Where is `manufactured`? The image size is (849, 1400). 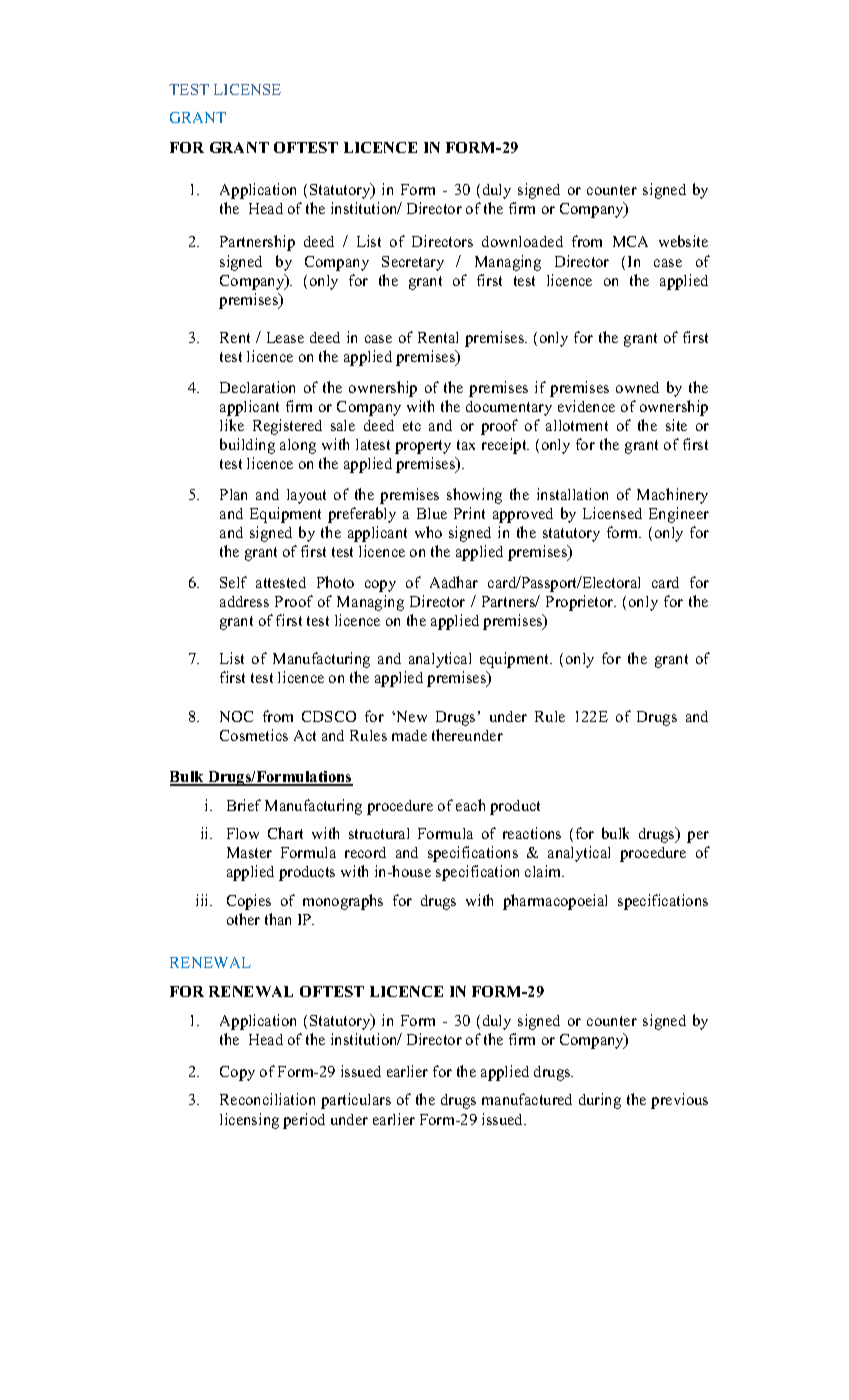 manufactured is located at coordinates (527, 1099).
